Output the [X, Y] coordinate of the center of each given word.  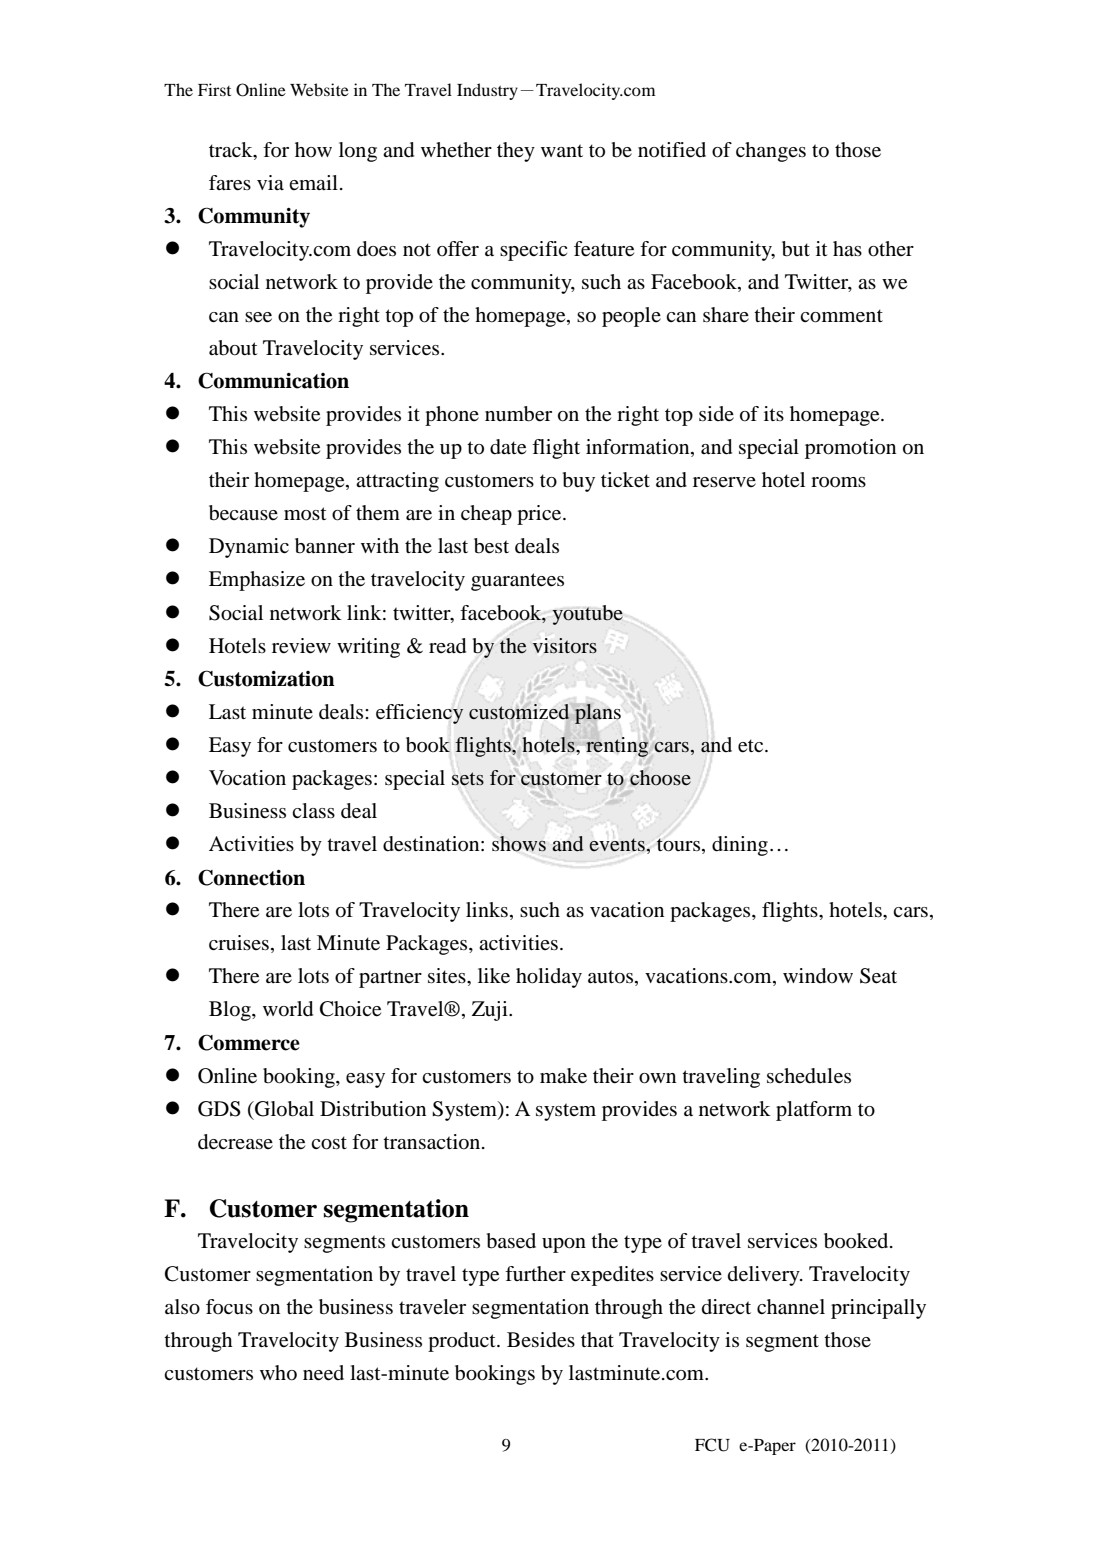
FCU [712, 1445]
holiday [549, 978]
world [288, 1009]
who [278, 1373]
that [597, 1339]
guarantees [517, 582]
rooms [838, 482]
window [818, 976]
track [232, 149]
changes [771, 152]
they [516, 152]
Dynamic [249, 548]
